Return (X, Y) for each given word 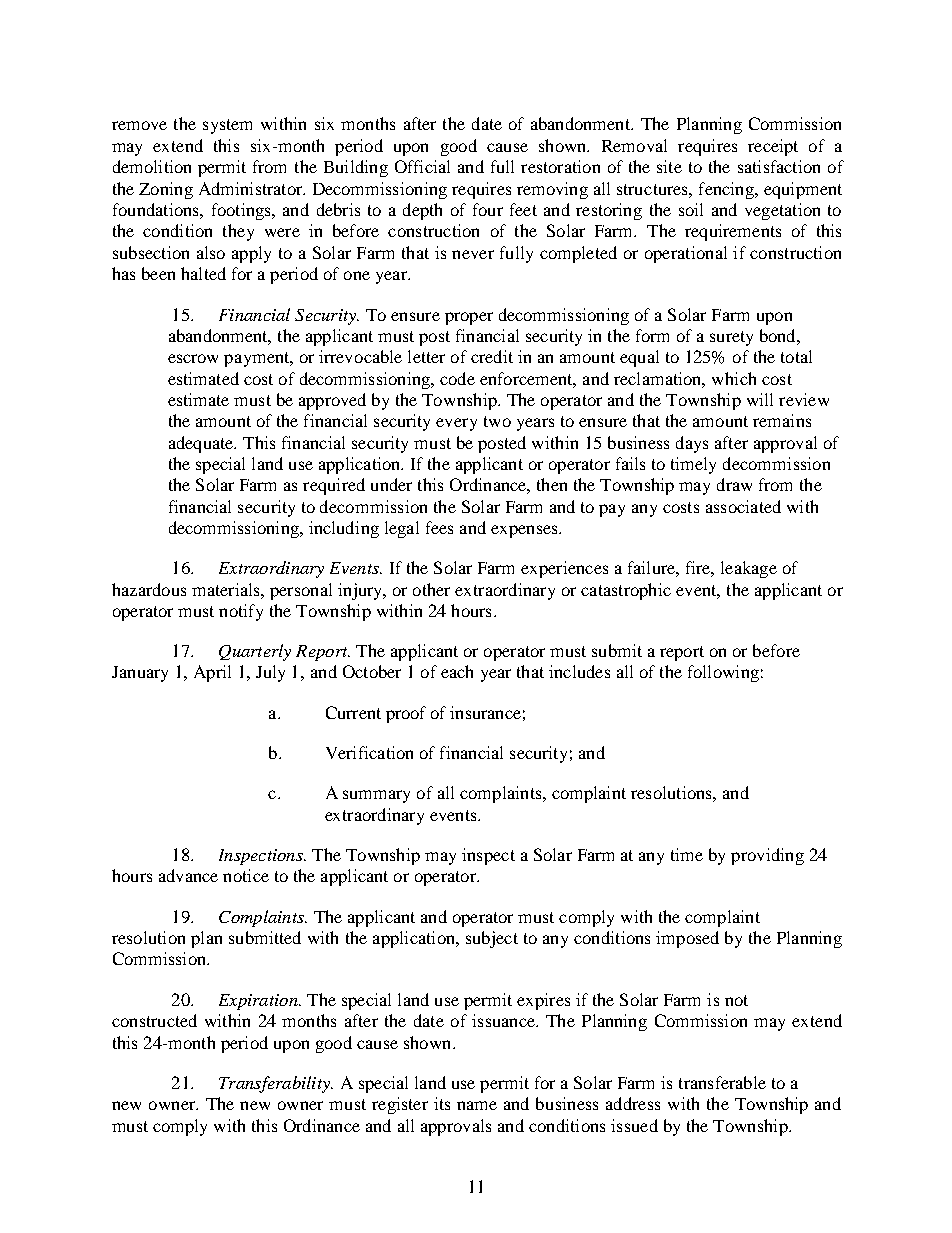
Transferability (275, 1084)
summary (376, 796)
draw (734, 484)
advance (188, 875)
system (227, 126)
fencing (727, 190)
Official (422, 166)
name (477, 1105)
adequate (202, 444)
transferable (722, 1082)
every (456, 424)
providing (767, 856)
